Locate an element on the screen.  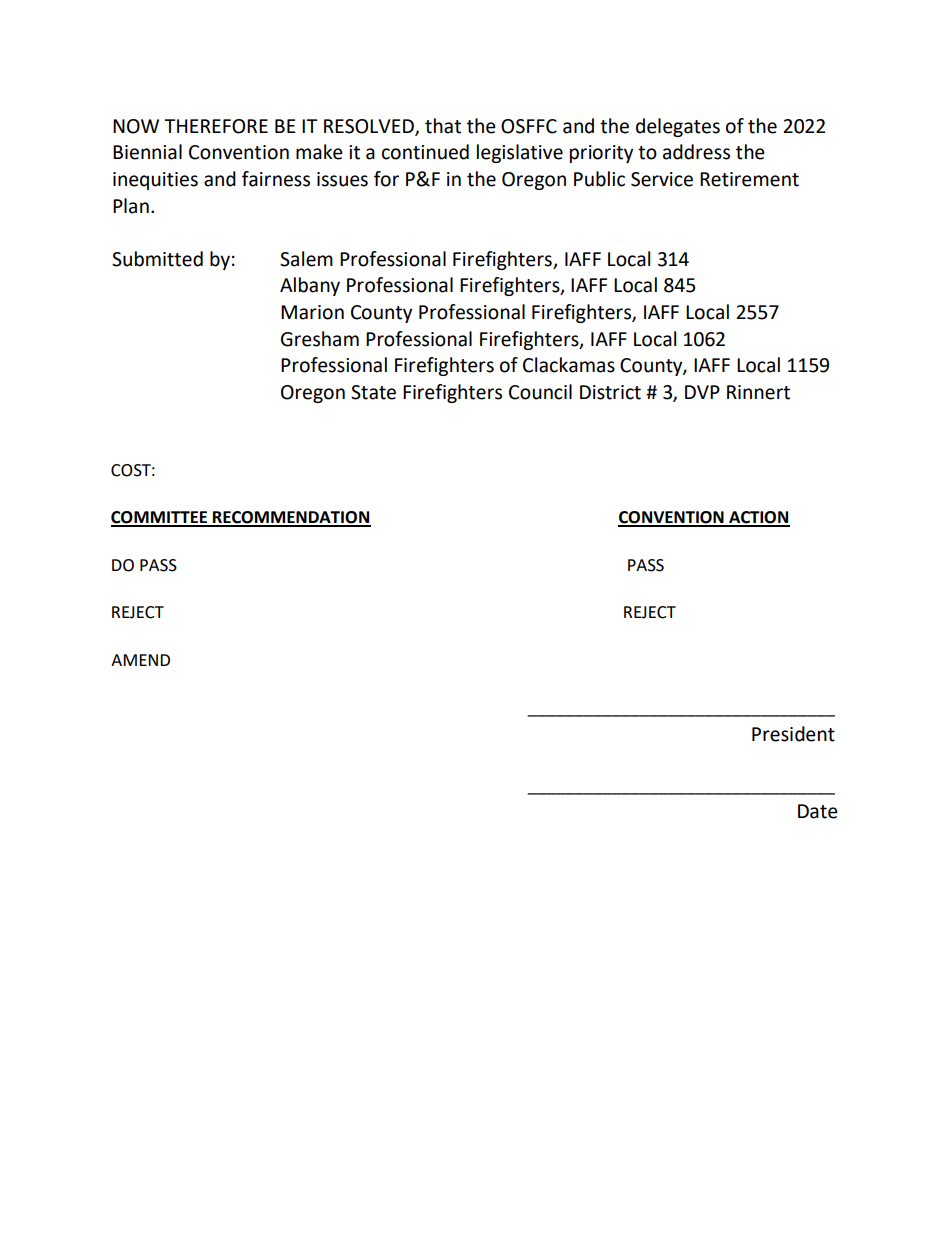
AMEND is located at coordinates (140, 660).
